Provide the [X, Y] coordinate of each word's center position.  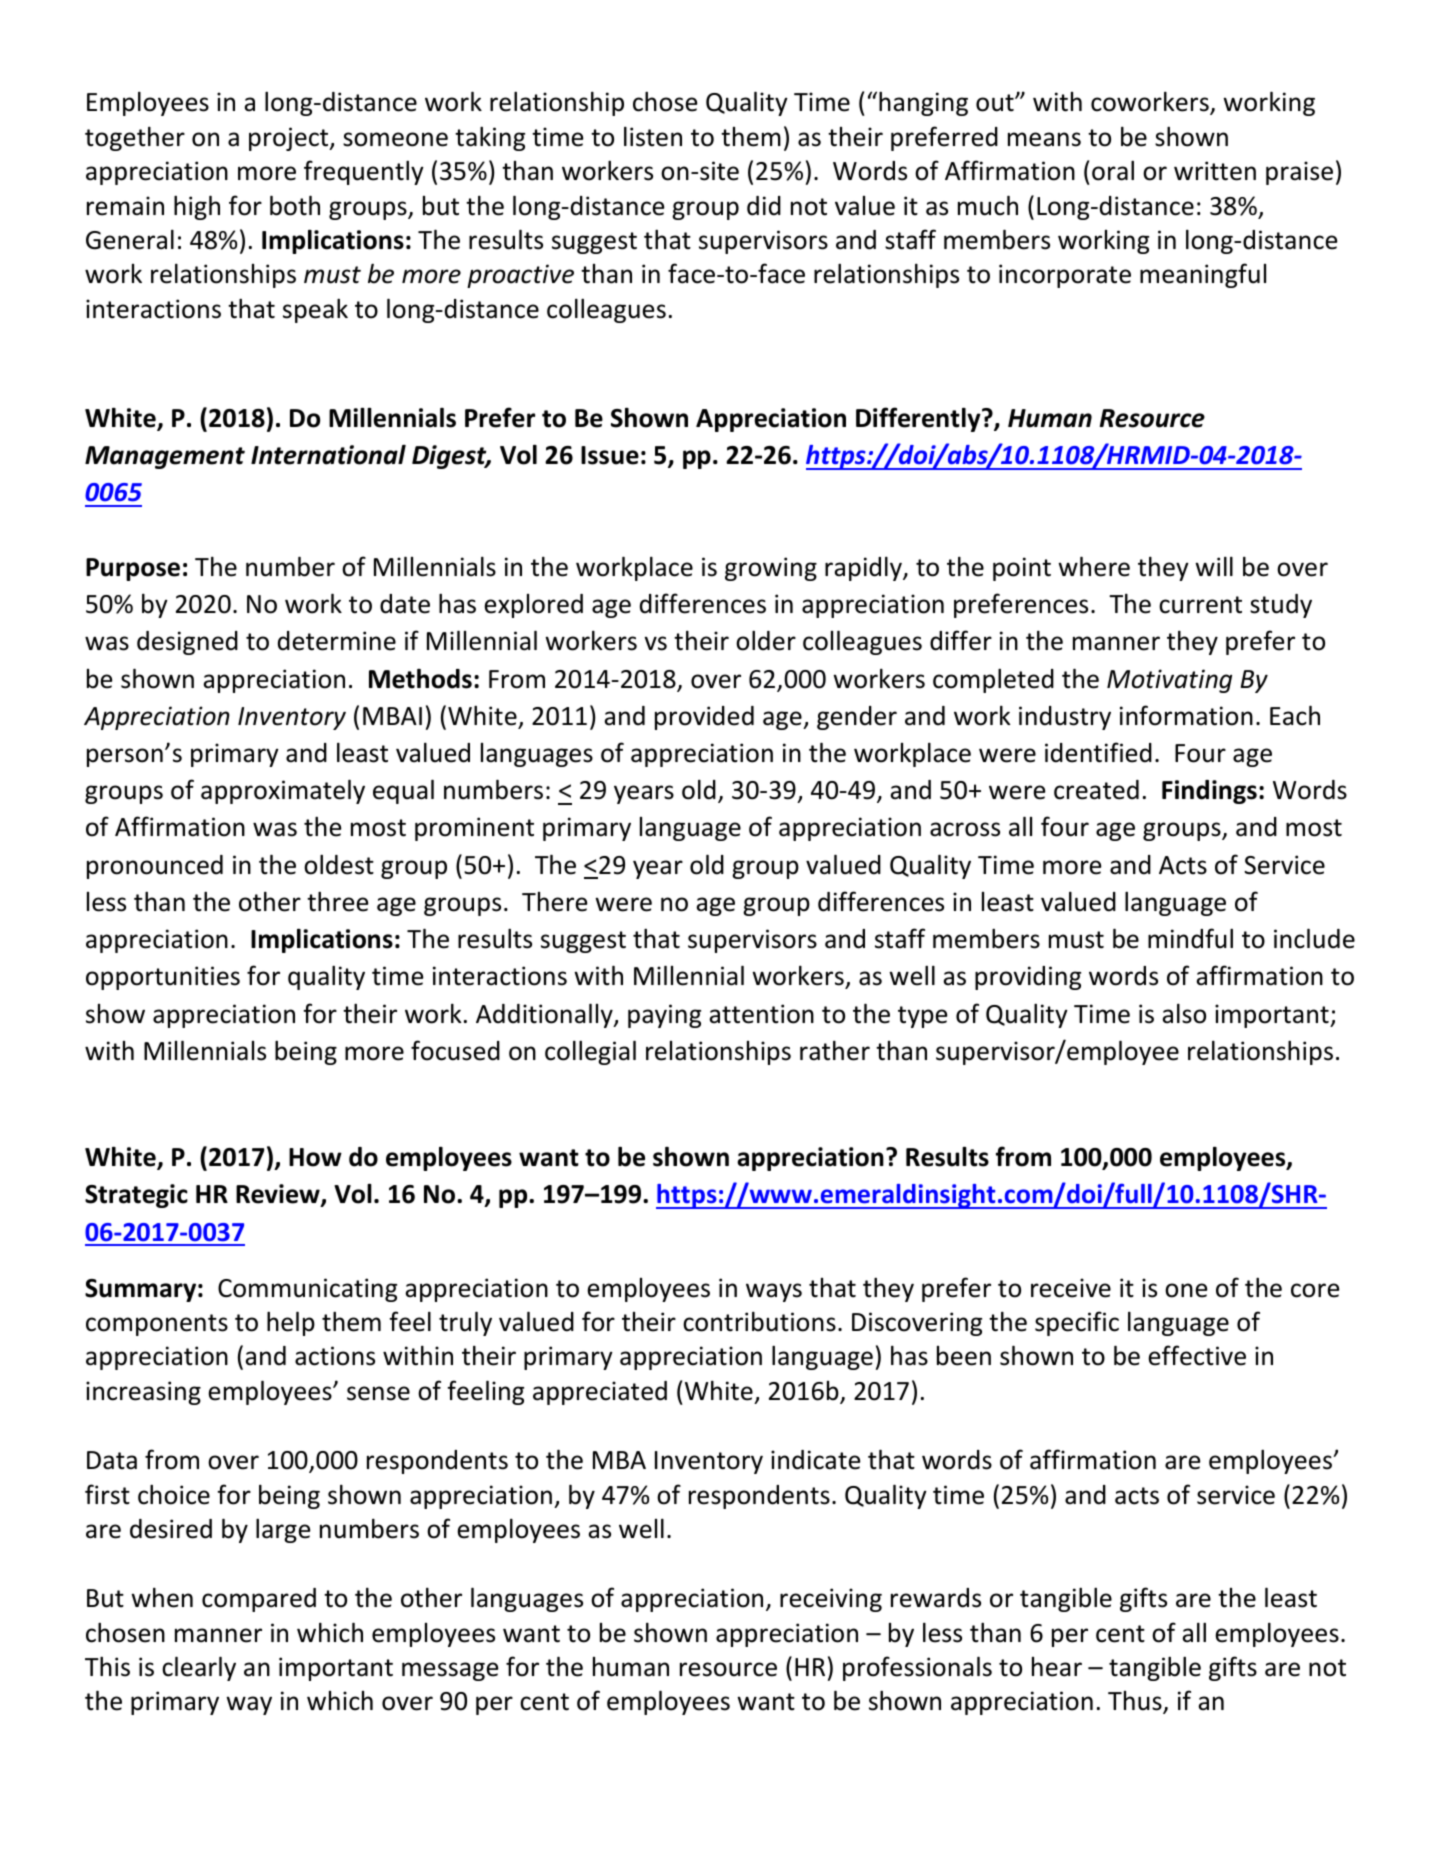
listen [653, 136]
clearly [199, 1668]
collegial [590, 1052]
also [1184, 1013]
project [290, 139]
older [766, 640]
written [1215, 171]
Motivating [1169, 681]
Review [279, 1195]
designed [187, 643]
